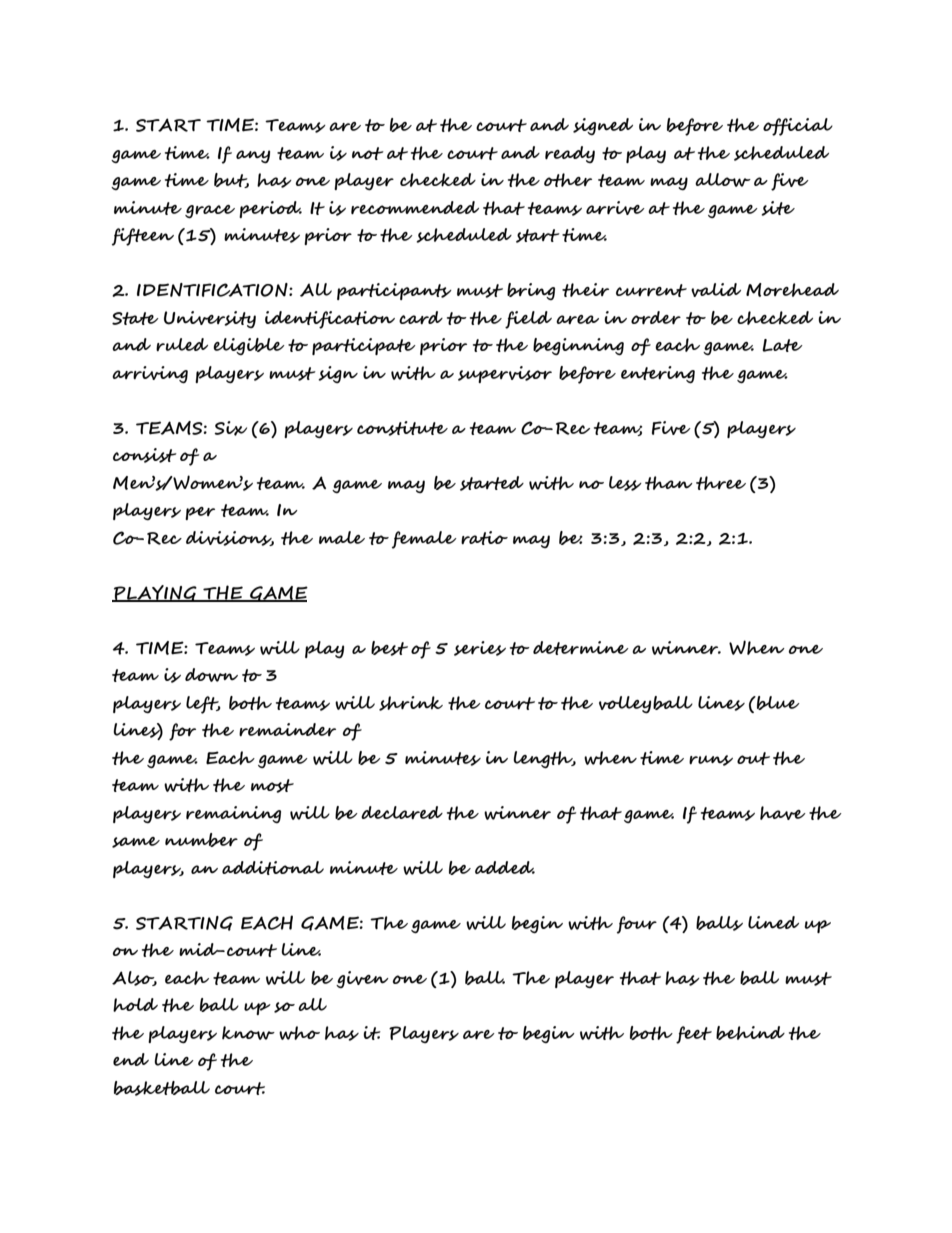 The height and width of the screenshot is (1233, 952). I want to click on know, so click(248, 1033).
